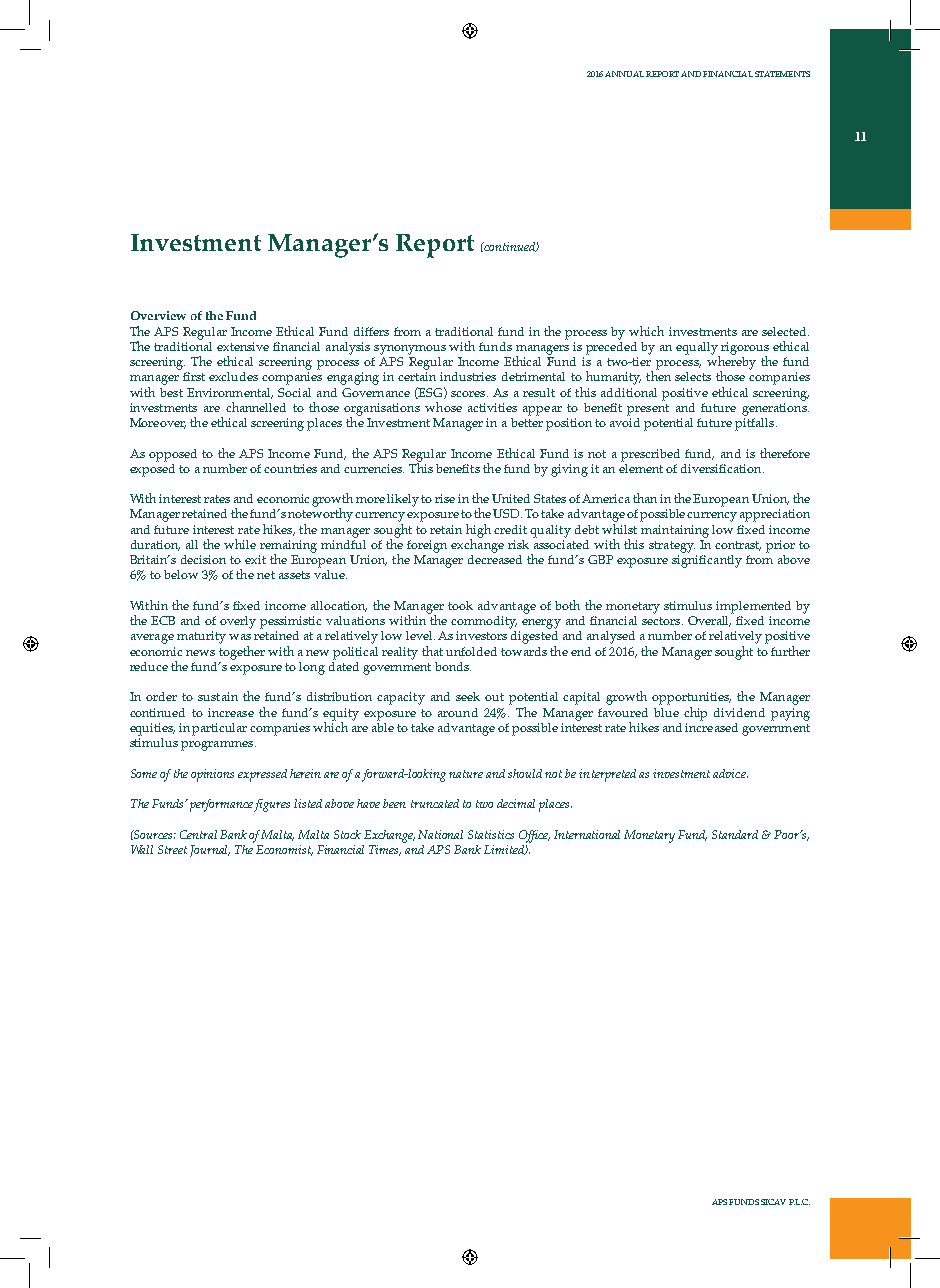  Describe the element at coordinates (158, 315) in the screenshot. I see `Overview` at that location.
